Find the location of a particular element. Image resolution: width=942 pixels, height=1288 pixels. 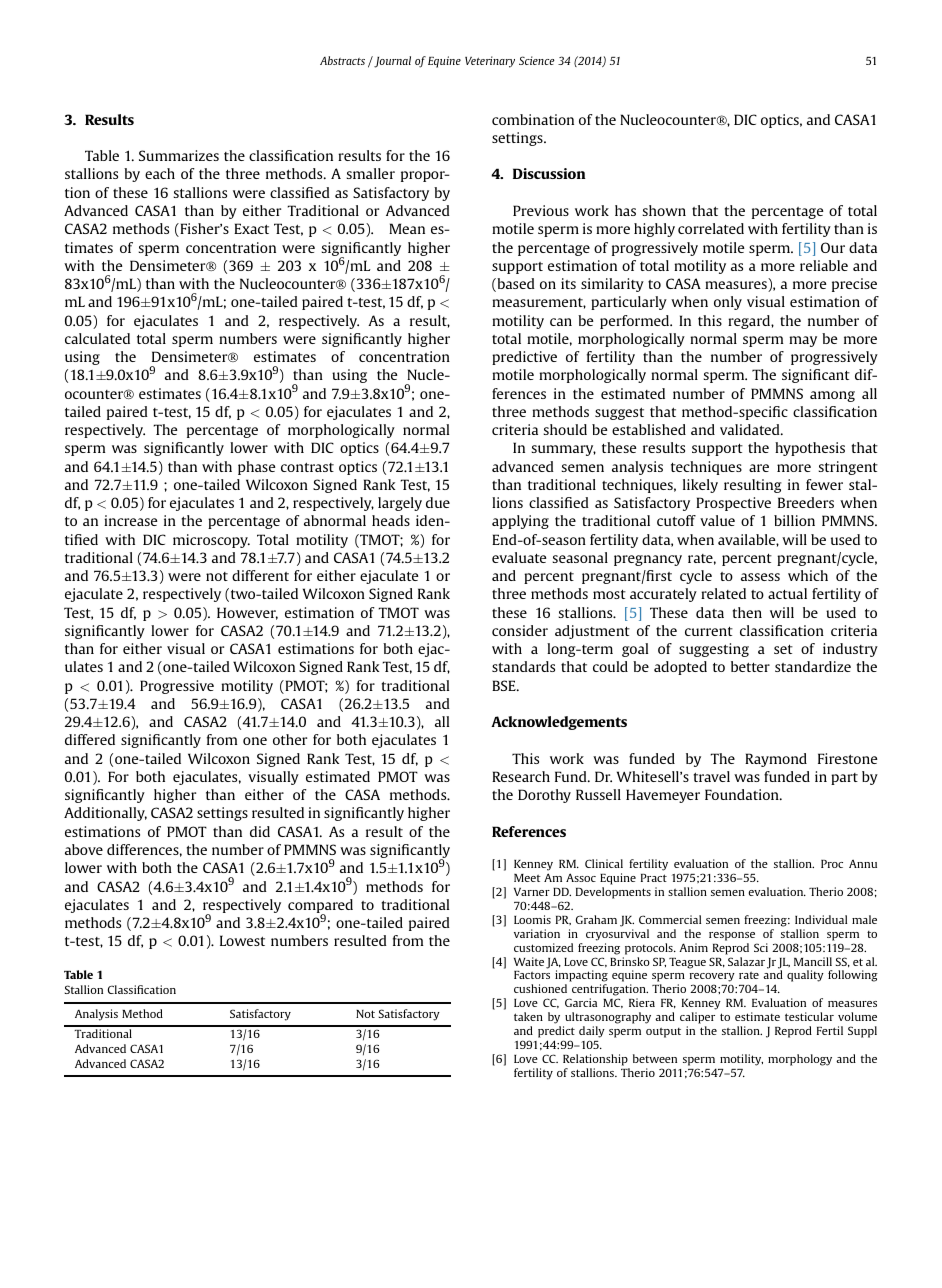

reliable is located at coordinates (824, 265).
